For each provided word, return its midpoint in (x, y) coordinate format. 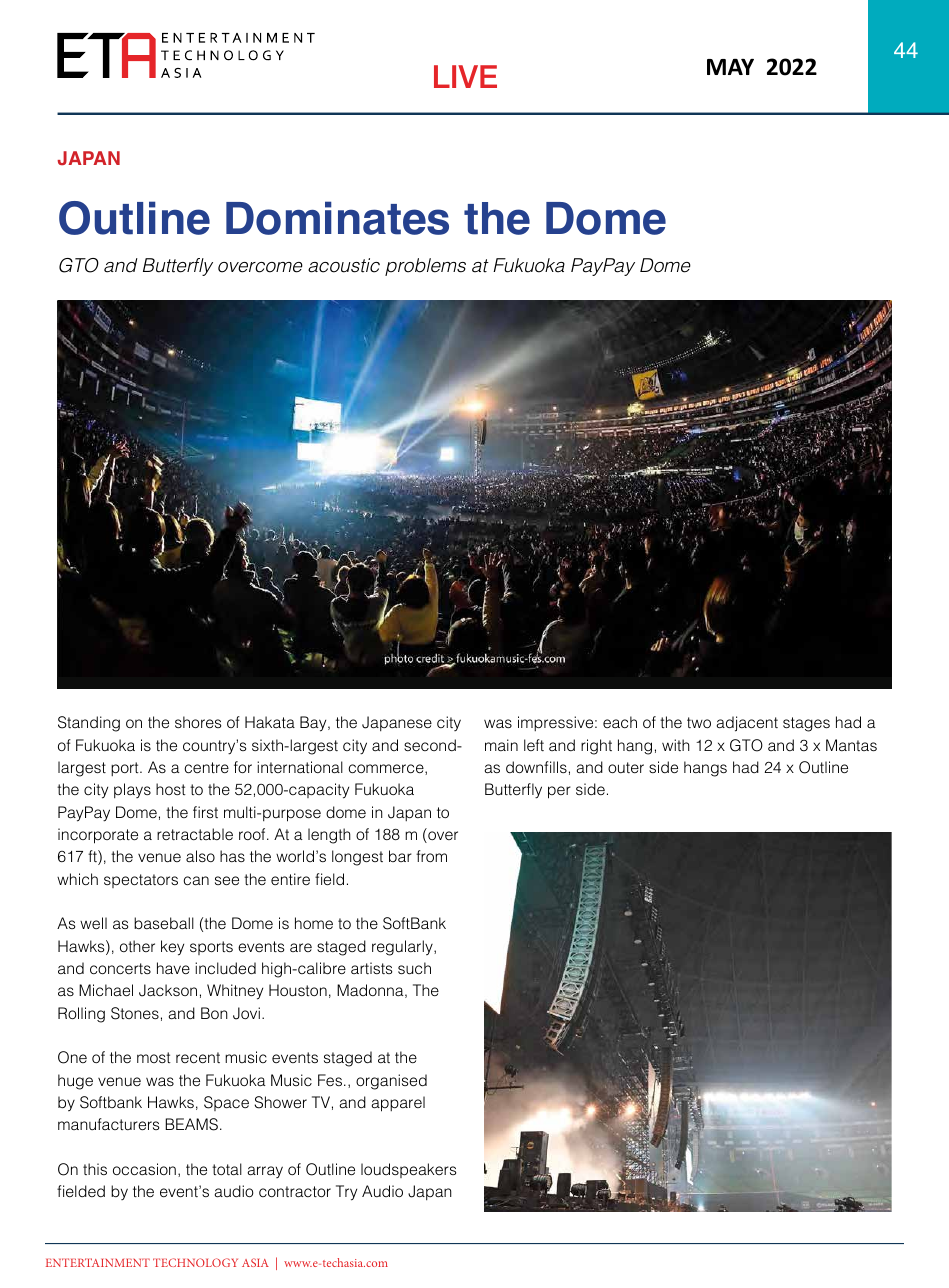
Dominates (337, 218)
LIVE (465, 76)
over (442, 837)
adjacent (747, 724)
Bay (314, 724)
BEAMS (191, 1124)
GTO (746, 745)
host (171, 789)
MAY (730, 67)
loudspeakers (408, 1170)
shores (198, 722)
